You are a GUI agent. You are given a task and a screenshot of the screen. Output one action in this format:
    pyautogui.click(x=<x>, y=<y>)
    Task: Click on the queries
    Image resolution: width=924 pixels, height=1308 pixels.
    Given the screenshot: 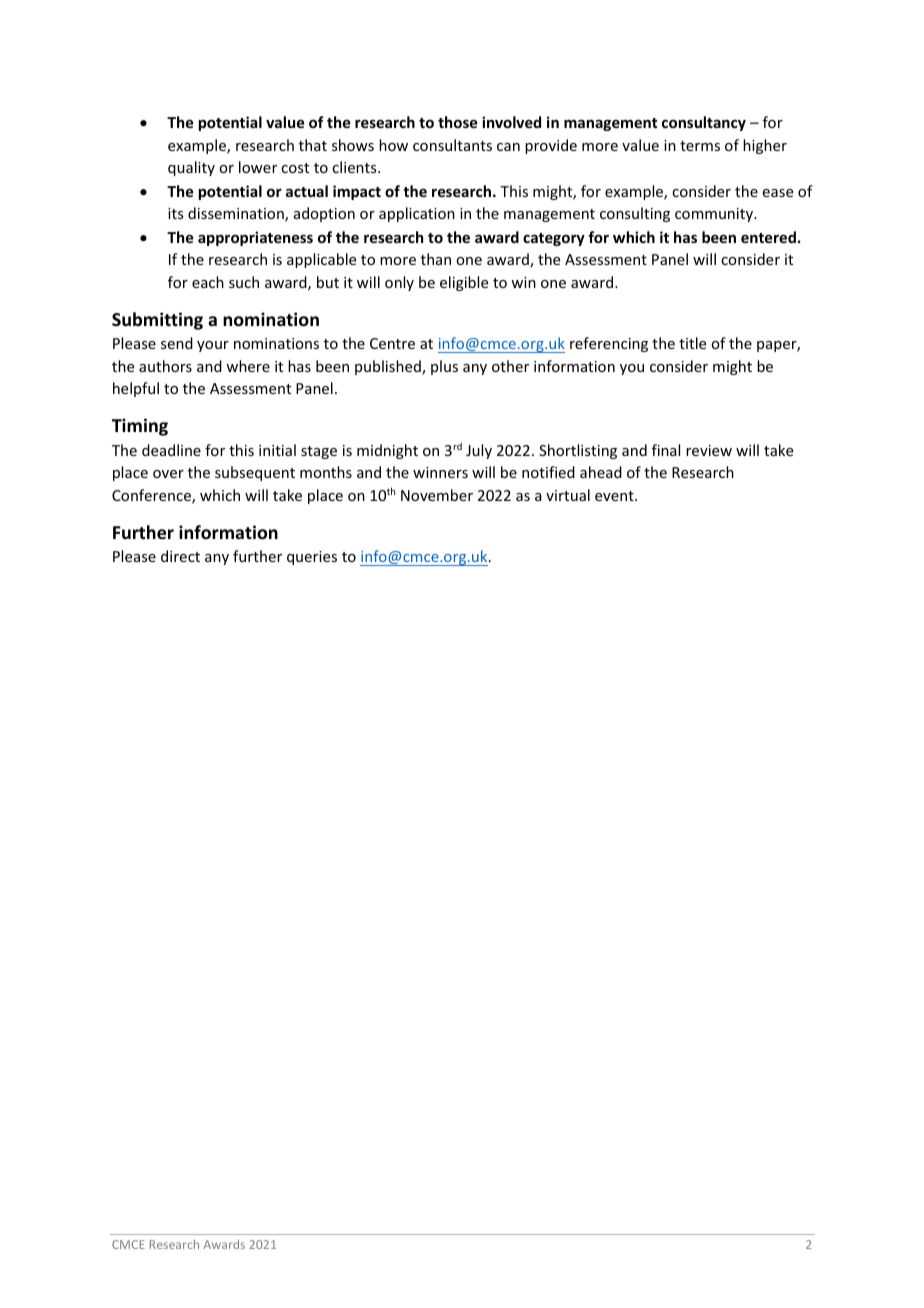 What is the action you would take?
    pyautogui.click(x=312, y=558)
